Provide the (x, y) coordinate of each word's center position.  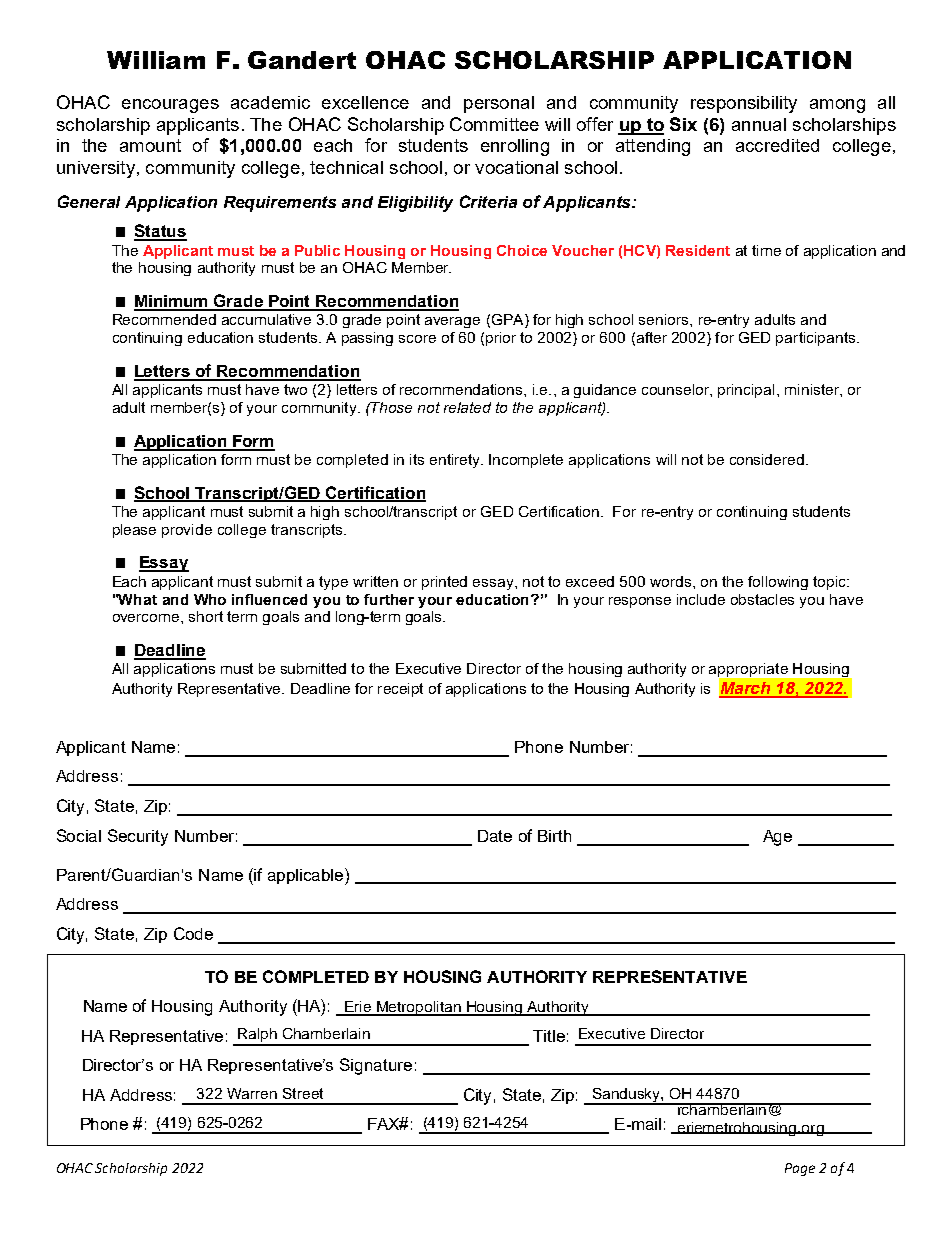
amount (150, 145)
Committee (494, 124)
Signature (376, 1066)
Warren (252, 1093)
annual (759, 124)
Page (800, 1169)
